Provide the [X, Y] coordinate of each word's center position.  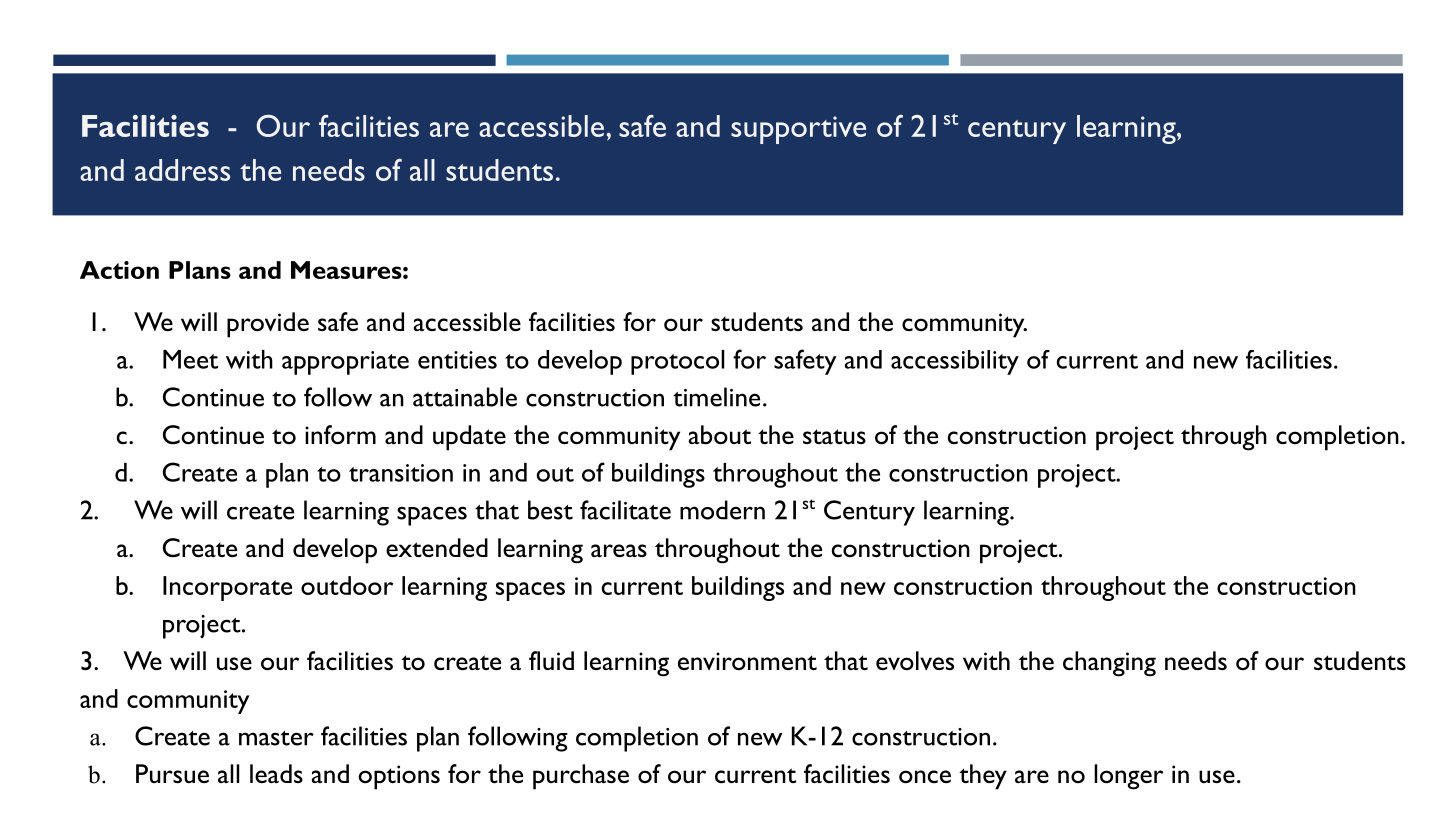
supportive [798, 130]
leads [276, 773]
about [719, 435]
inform [340, 435]
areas [619, 550]
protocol [678, 362]
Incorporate [227, 588]
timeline [716, 397]
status [834, 436]
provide [268, 325]
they [983, 777]
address [182, 170]
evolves [915, 661]
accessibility [955, 362]
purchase [581, 777]
